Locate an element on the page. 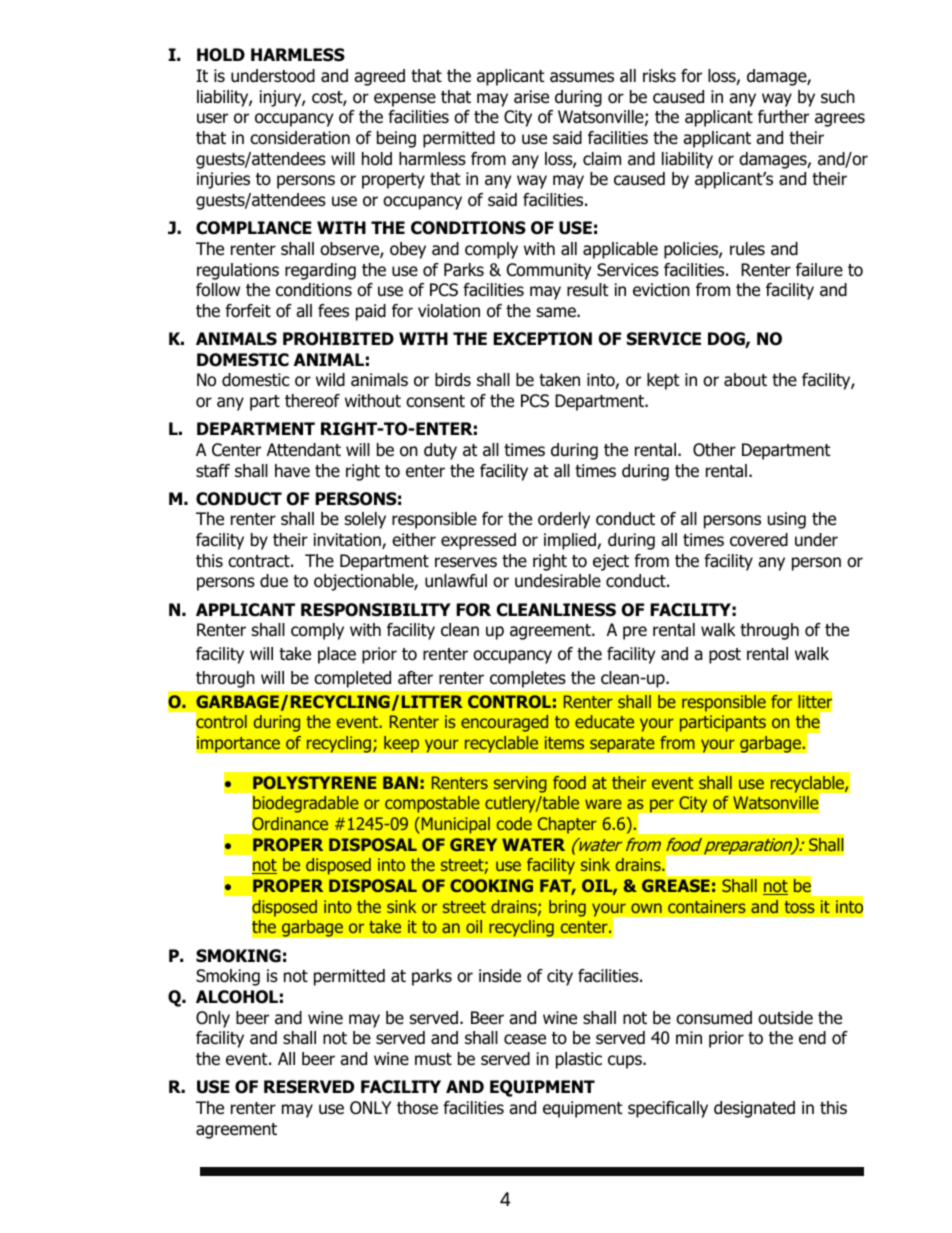 The width and height of the image is (952, 1233). Attendant is located at coordinates (304, 450).
